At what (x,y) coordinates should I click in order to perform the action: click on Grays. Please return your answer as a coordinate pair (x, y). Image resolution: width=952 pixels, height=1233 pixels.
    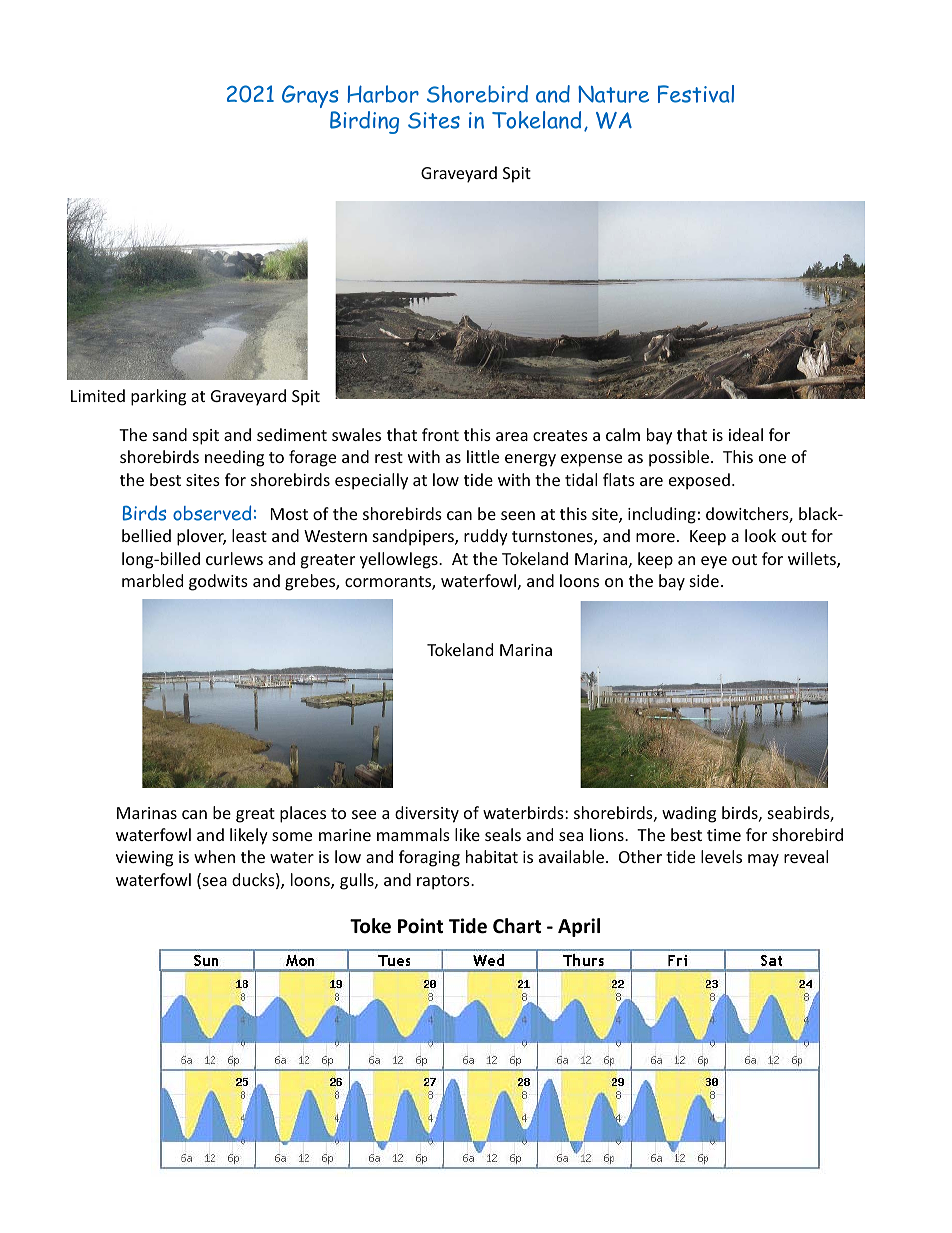
    Looking at the image, I should click on (310, 96).
